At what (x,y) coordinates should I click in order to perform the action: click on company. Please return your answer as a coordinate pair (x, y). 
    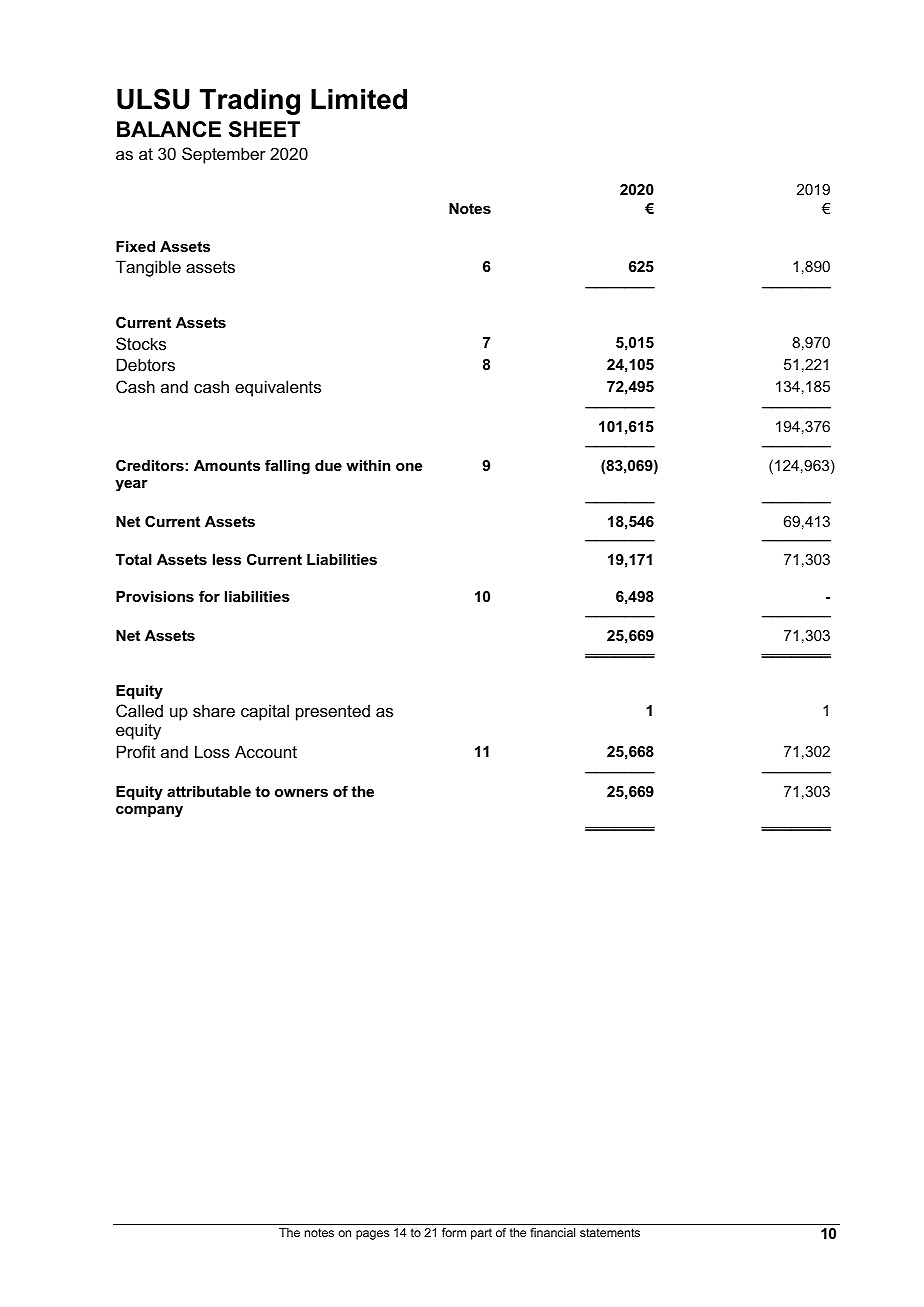
    Looking at the image, I should click on (149, 812).
